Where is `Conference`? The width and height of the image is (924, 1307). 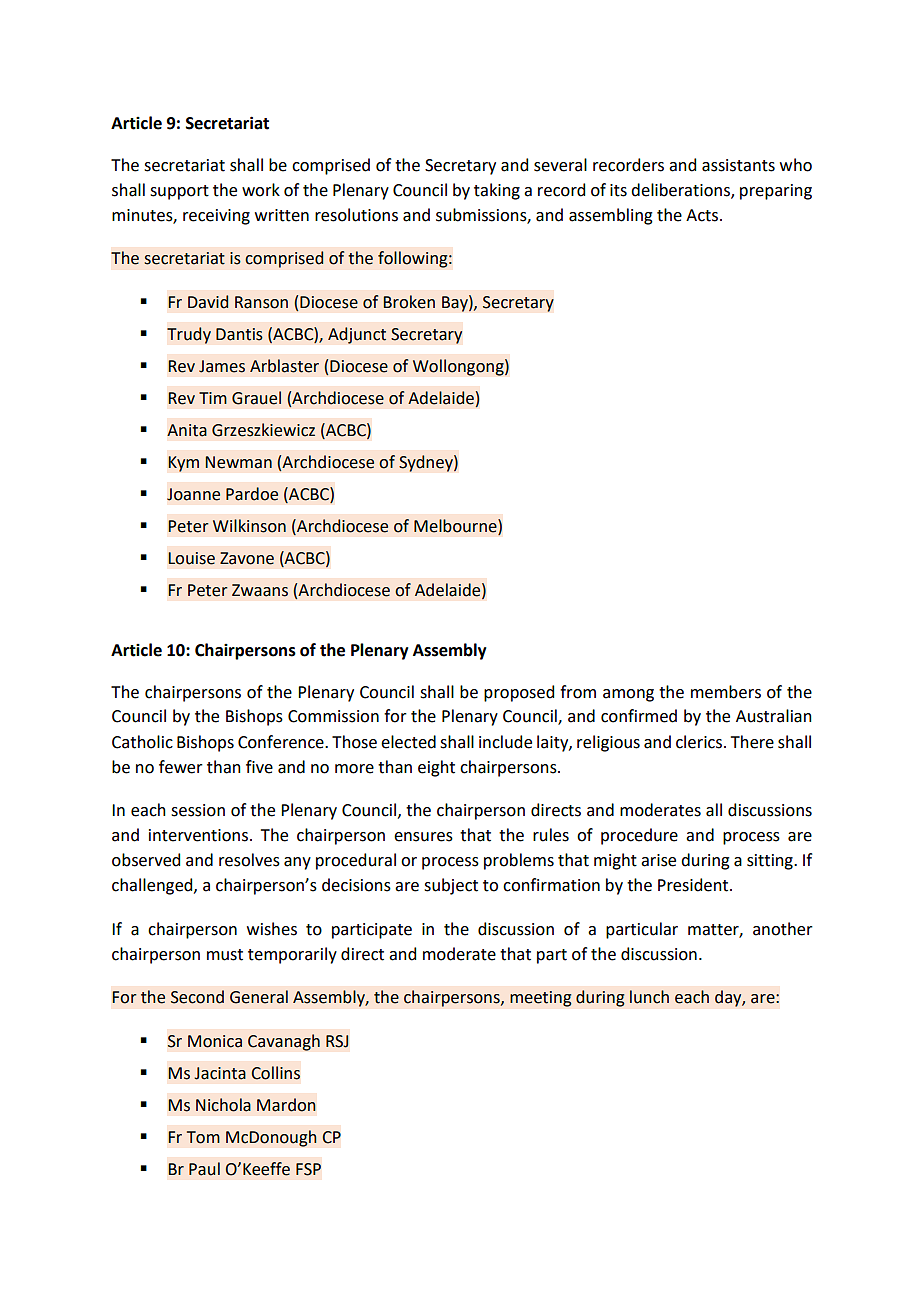
Conference is located at coordinates (282, 742).
